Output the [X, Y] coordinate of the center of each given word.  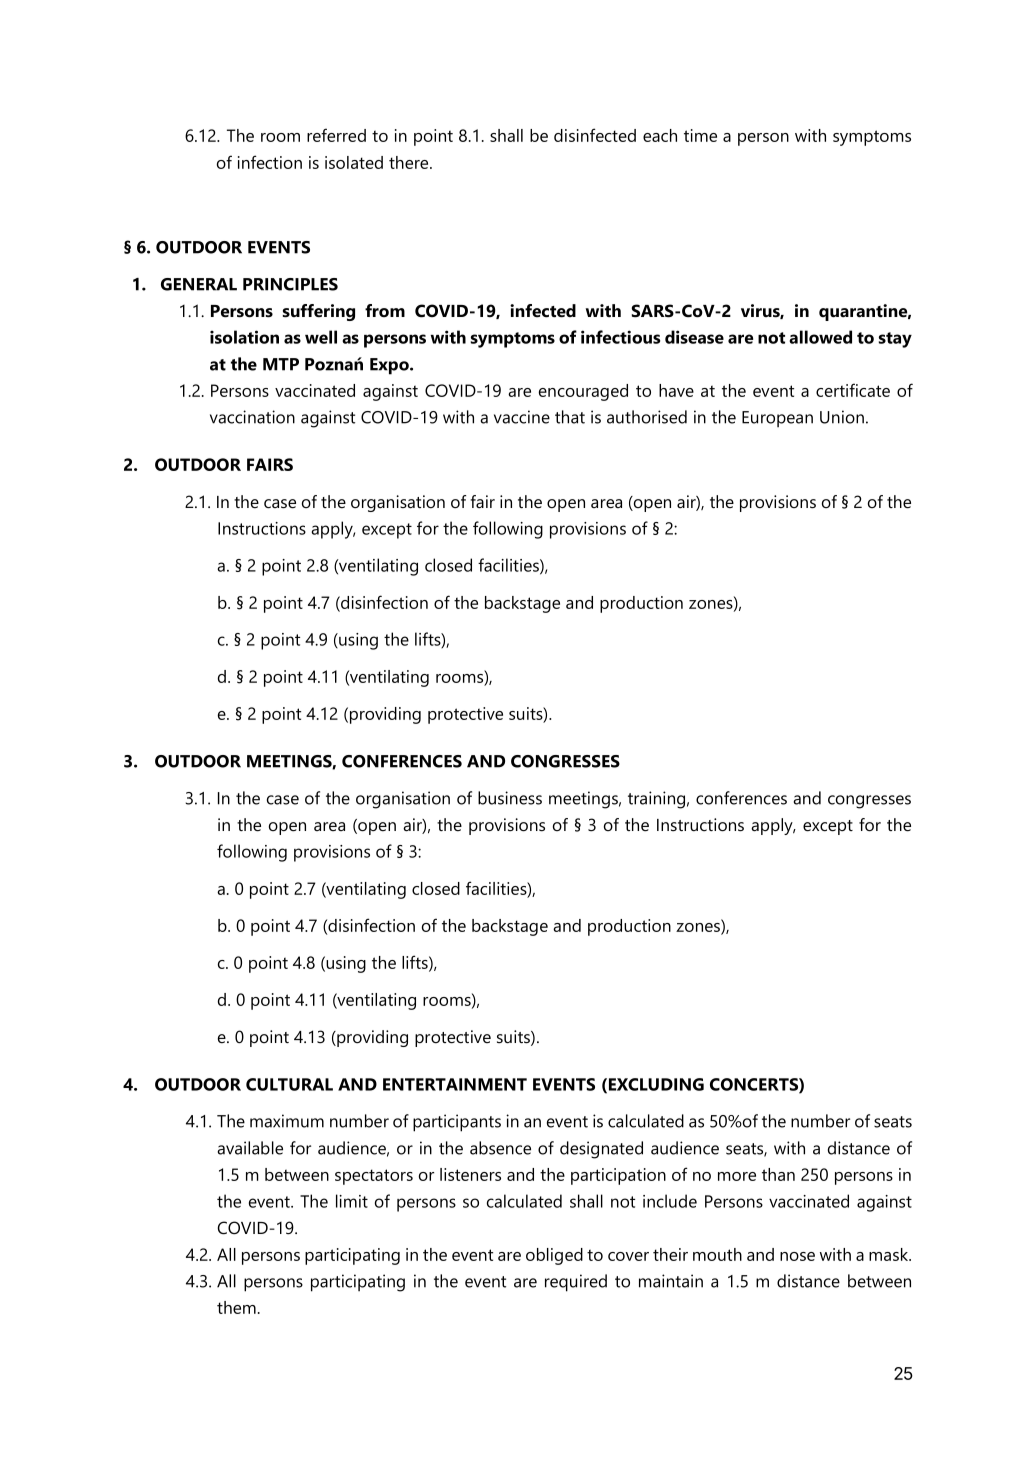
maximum [287, 1121]
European [777, 419]
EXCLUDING [656, 1084]
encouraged [583, 392]
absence [500, 1148]
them [236, 1307]
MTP [281, 364]
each [660, 135]
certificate [853, 390]
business [510, 798]
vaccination [252, 417]
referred [336, 135]
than [778, 1174]
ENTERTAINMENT [455, 1084]
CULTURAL [289, 1084]
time [700, 135]
